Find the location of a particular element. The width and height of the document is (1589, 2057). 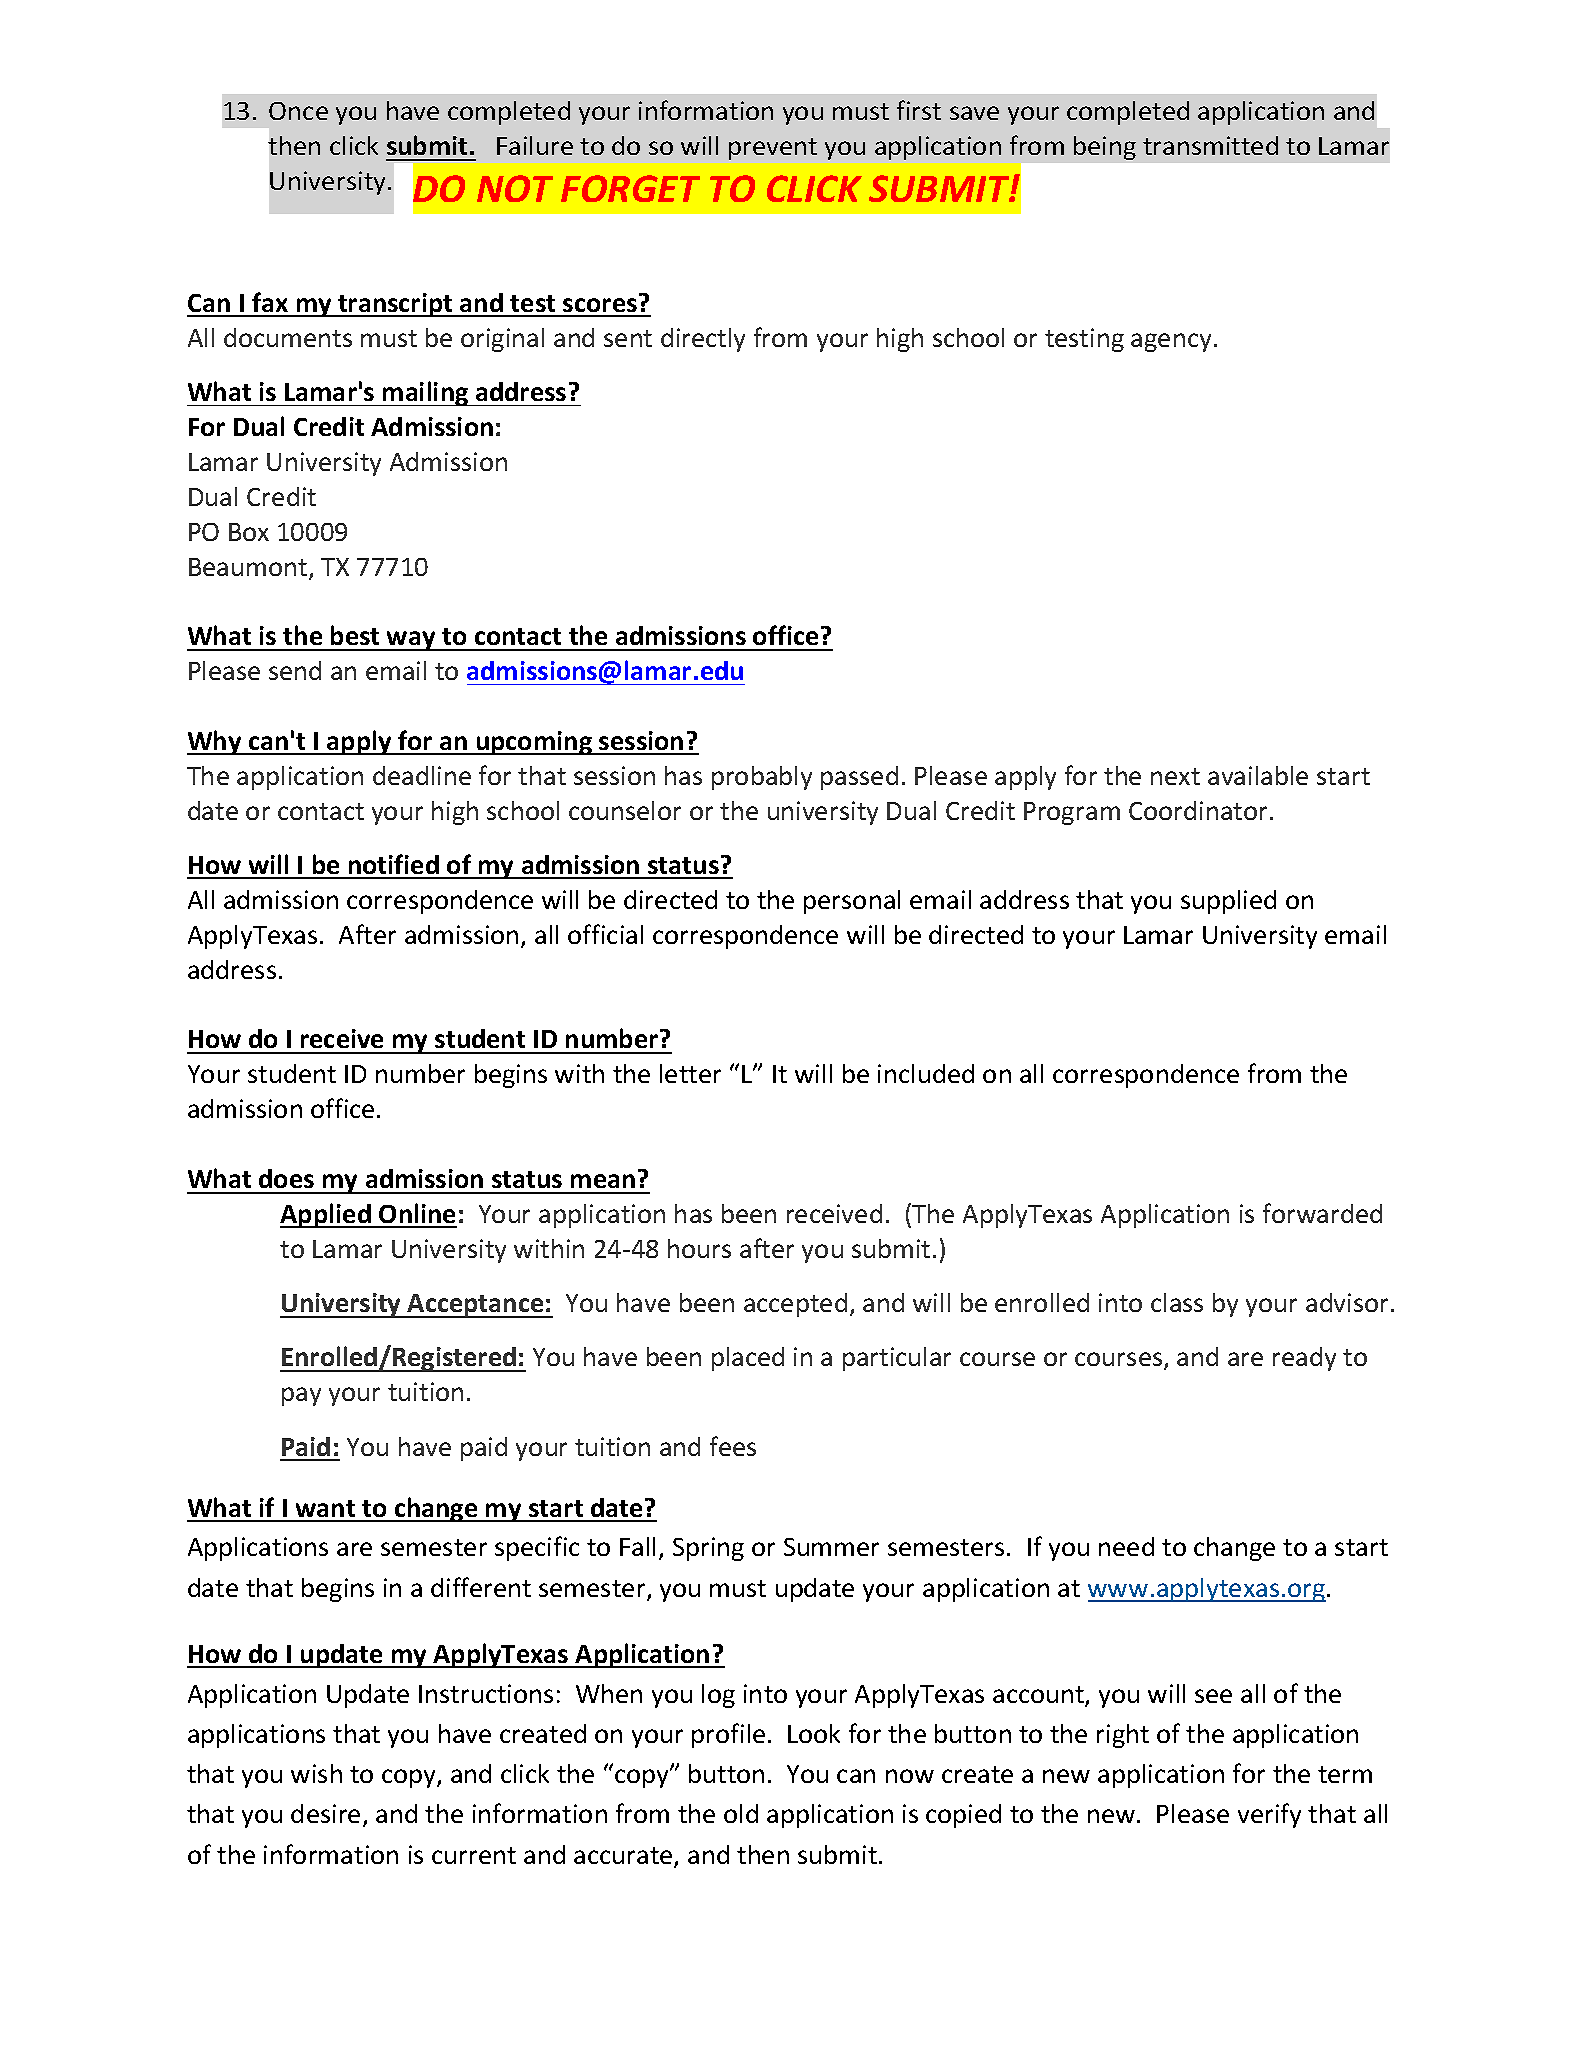

Applied is located at coordinates (326, 1215).
